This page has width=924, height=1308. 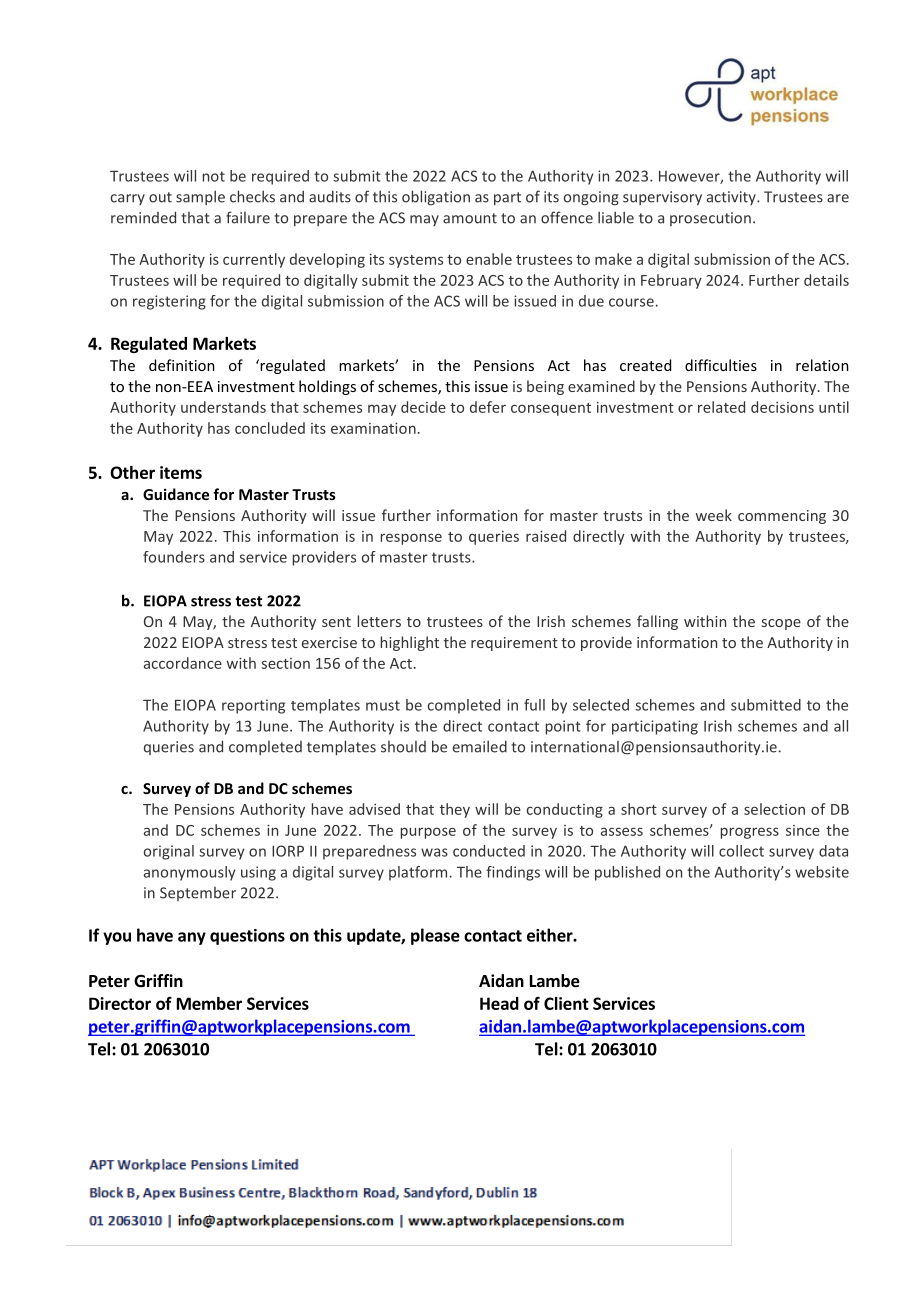 I want to click on related, so click(x=721, y=407).
